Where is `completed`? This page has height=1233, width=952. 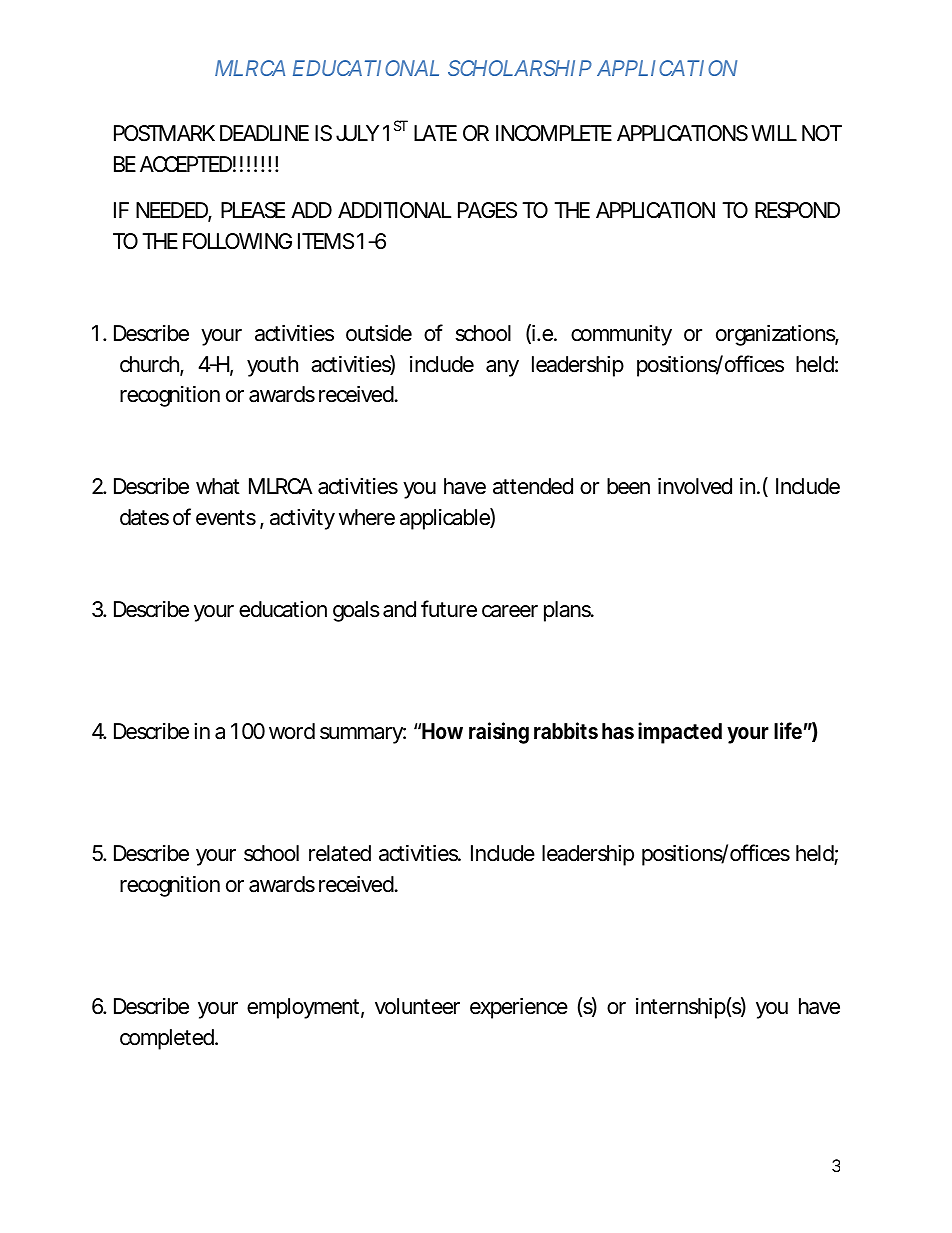
completed is located at coordinates (168, 1039).
